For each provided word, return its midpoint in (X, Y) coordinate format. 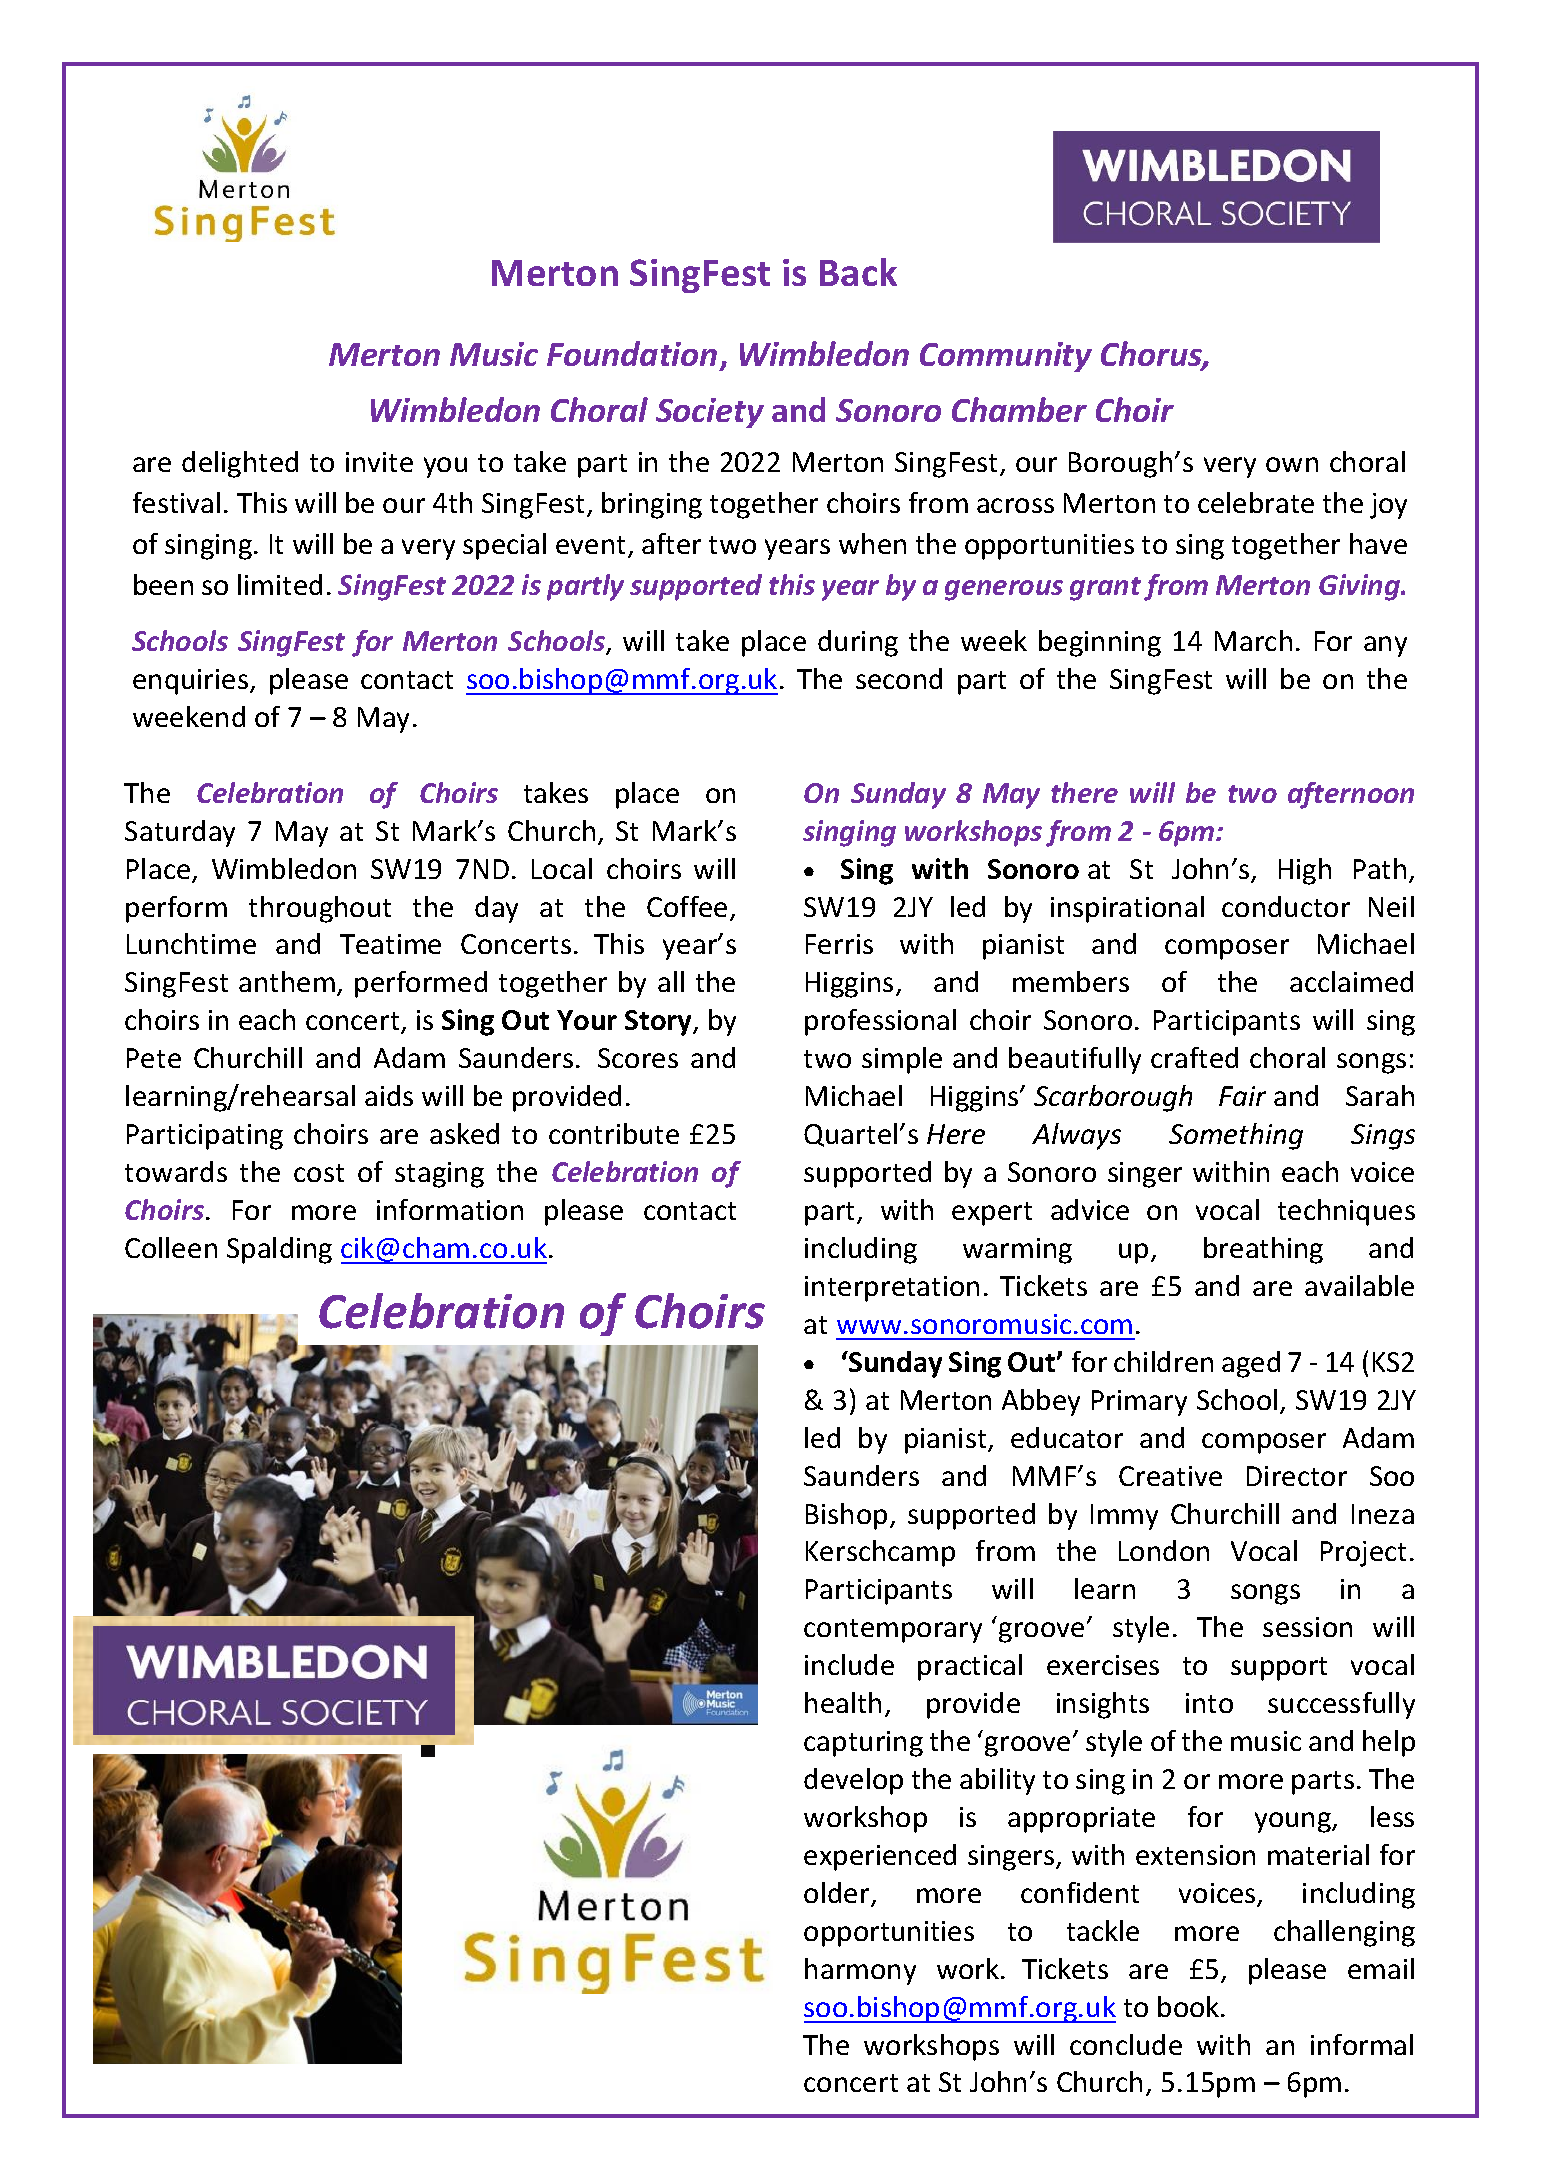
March (1253, 640)
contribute (614, 1133)
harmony (860, 1971)
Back (858, 272)
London (1164, 1550)
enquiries (192, 682)
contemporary (893, 1631)
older (838, 1894)
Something (1236, 1136)
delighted (240, 464)
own (1292, 464)
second (899, 678)
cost (319, 1173)
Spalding (279, 1250)
